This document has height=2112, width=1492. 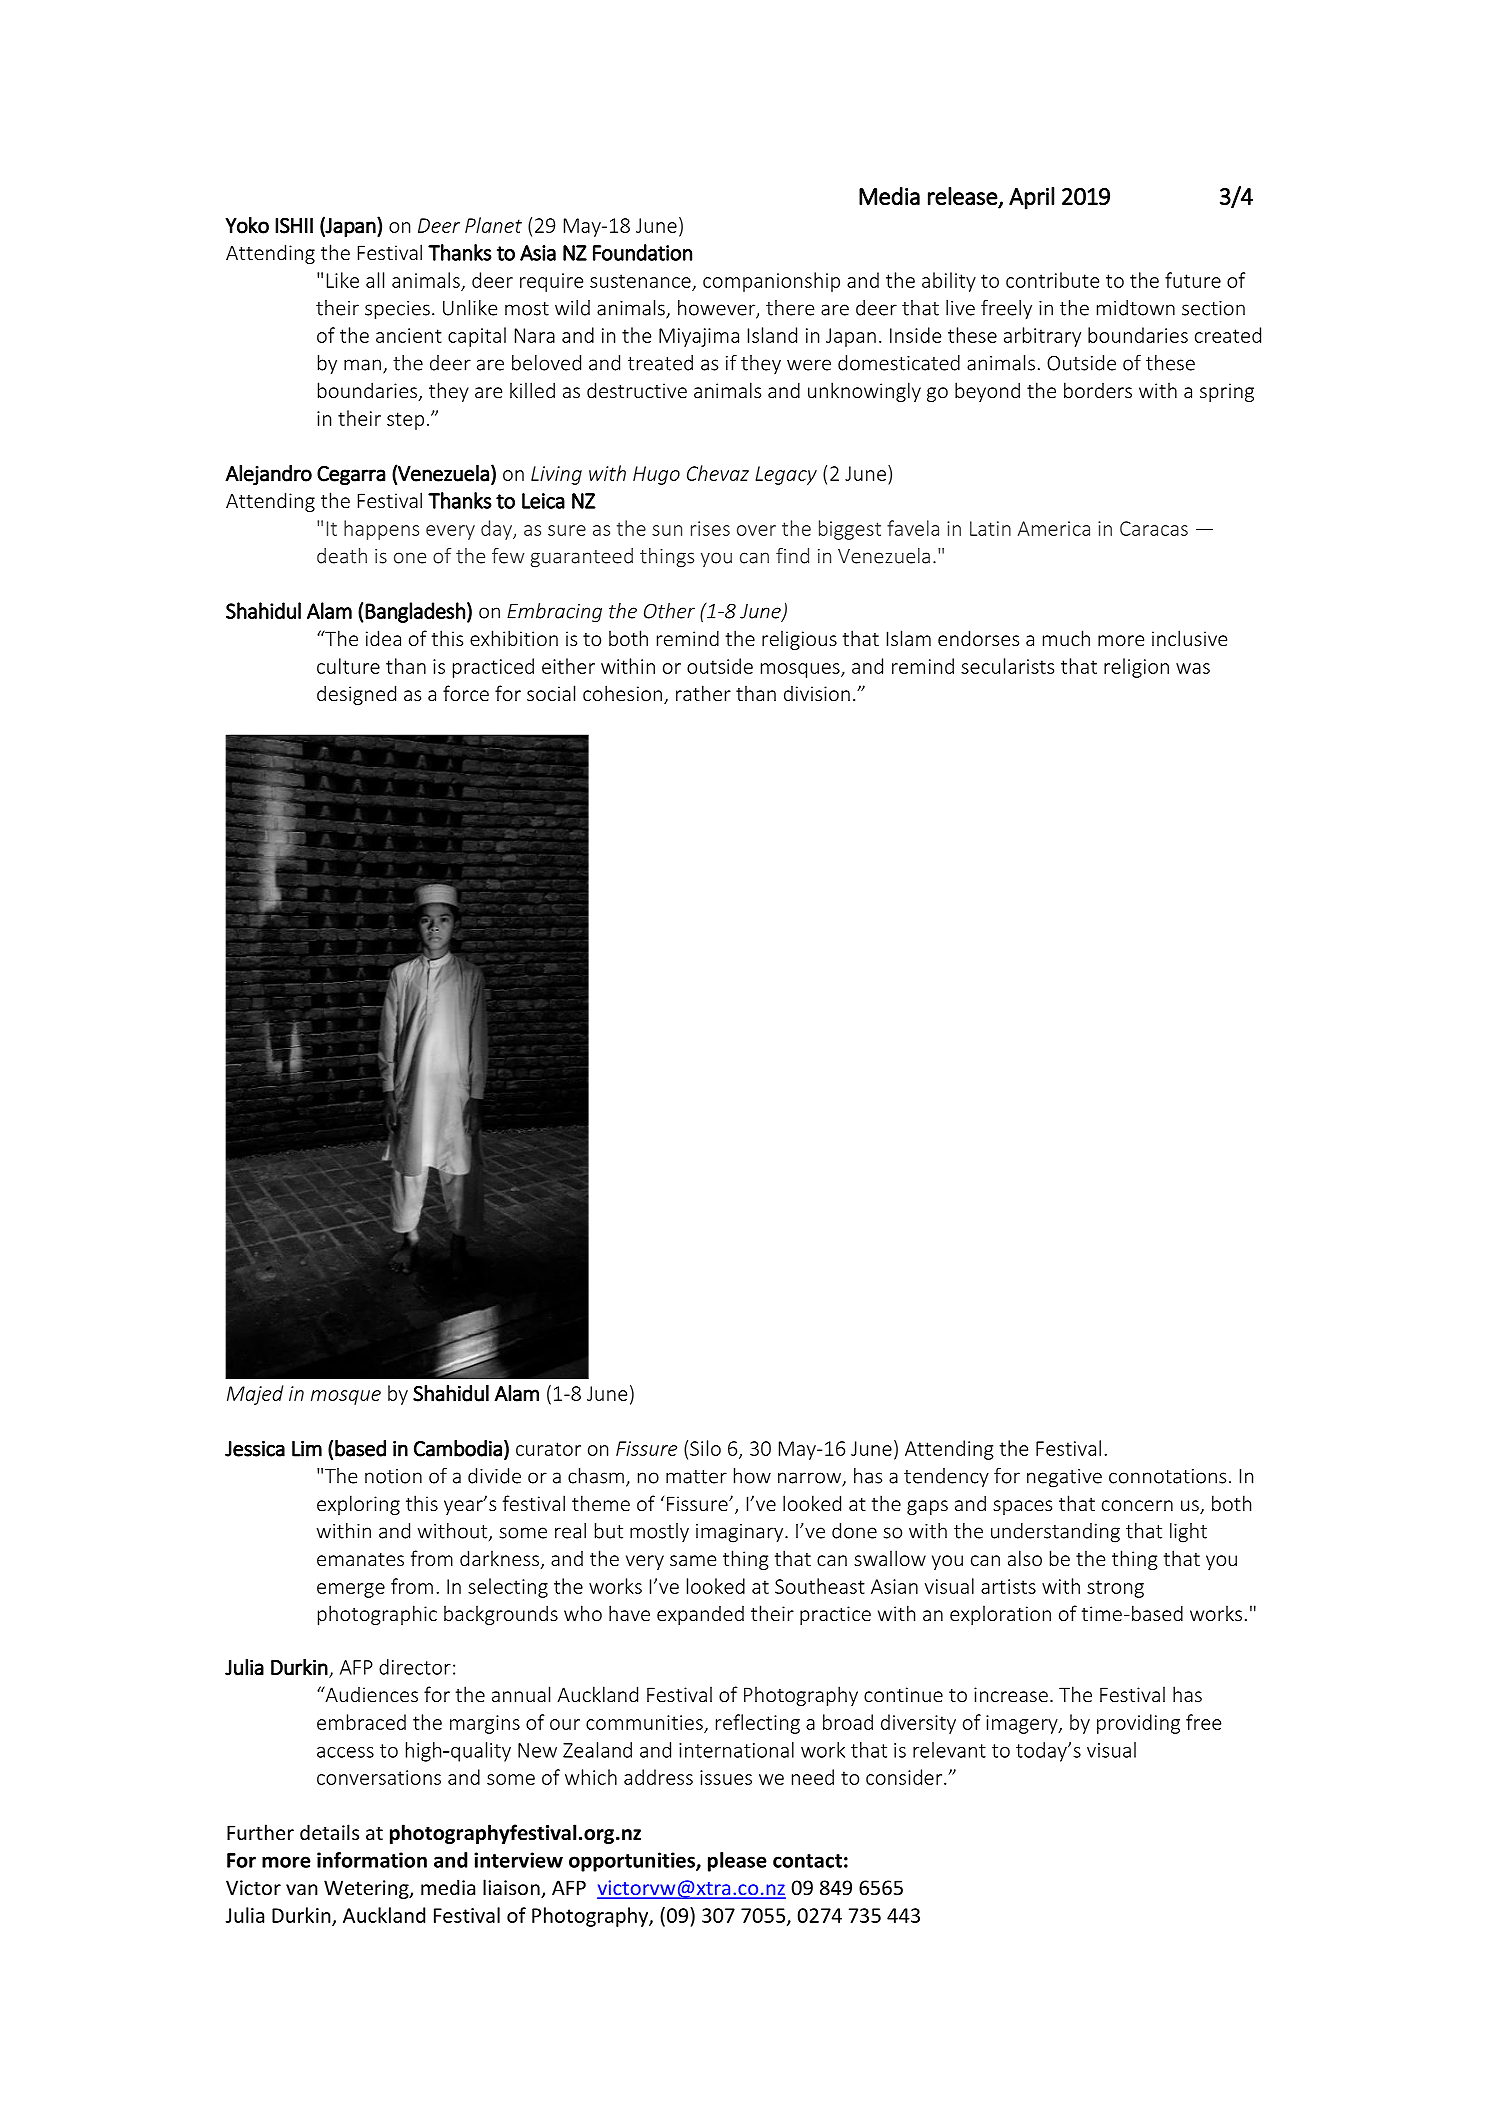 I want to click on rather, so click(x=703, y=693).
